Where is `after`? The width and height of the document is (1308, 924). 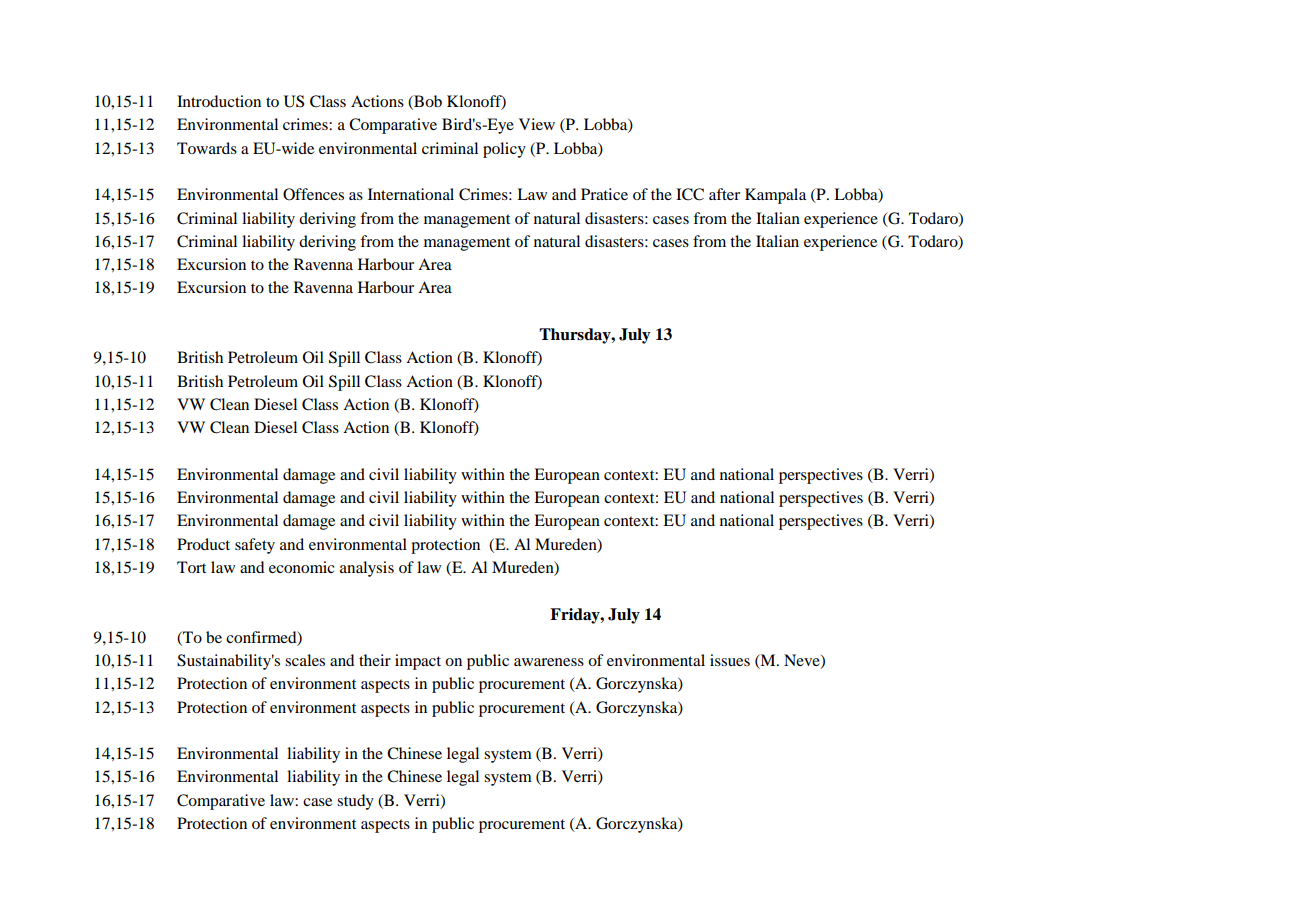 after is located at coordinates (724, 194).
